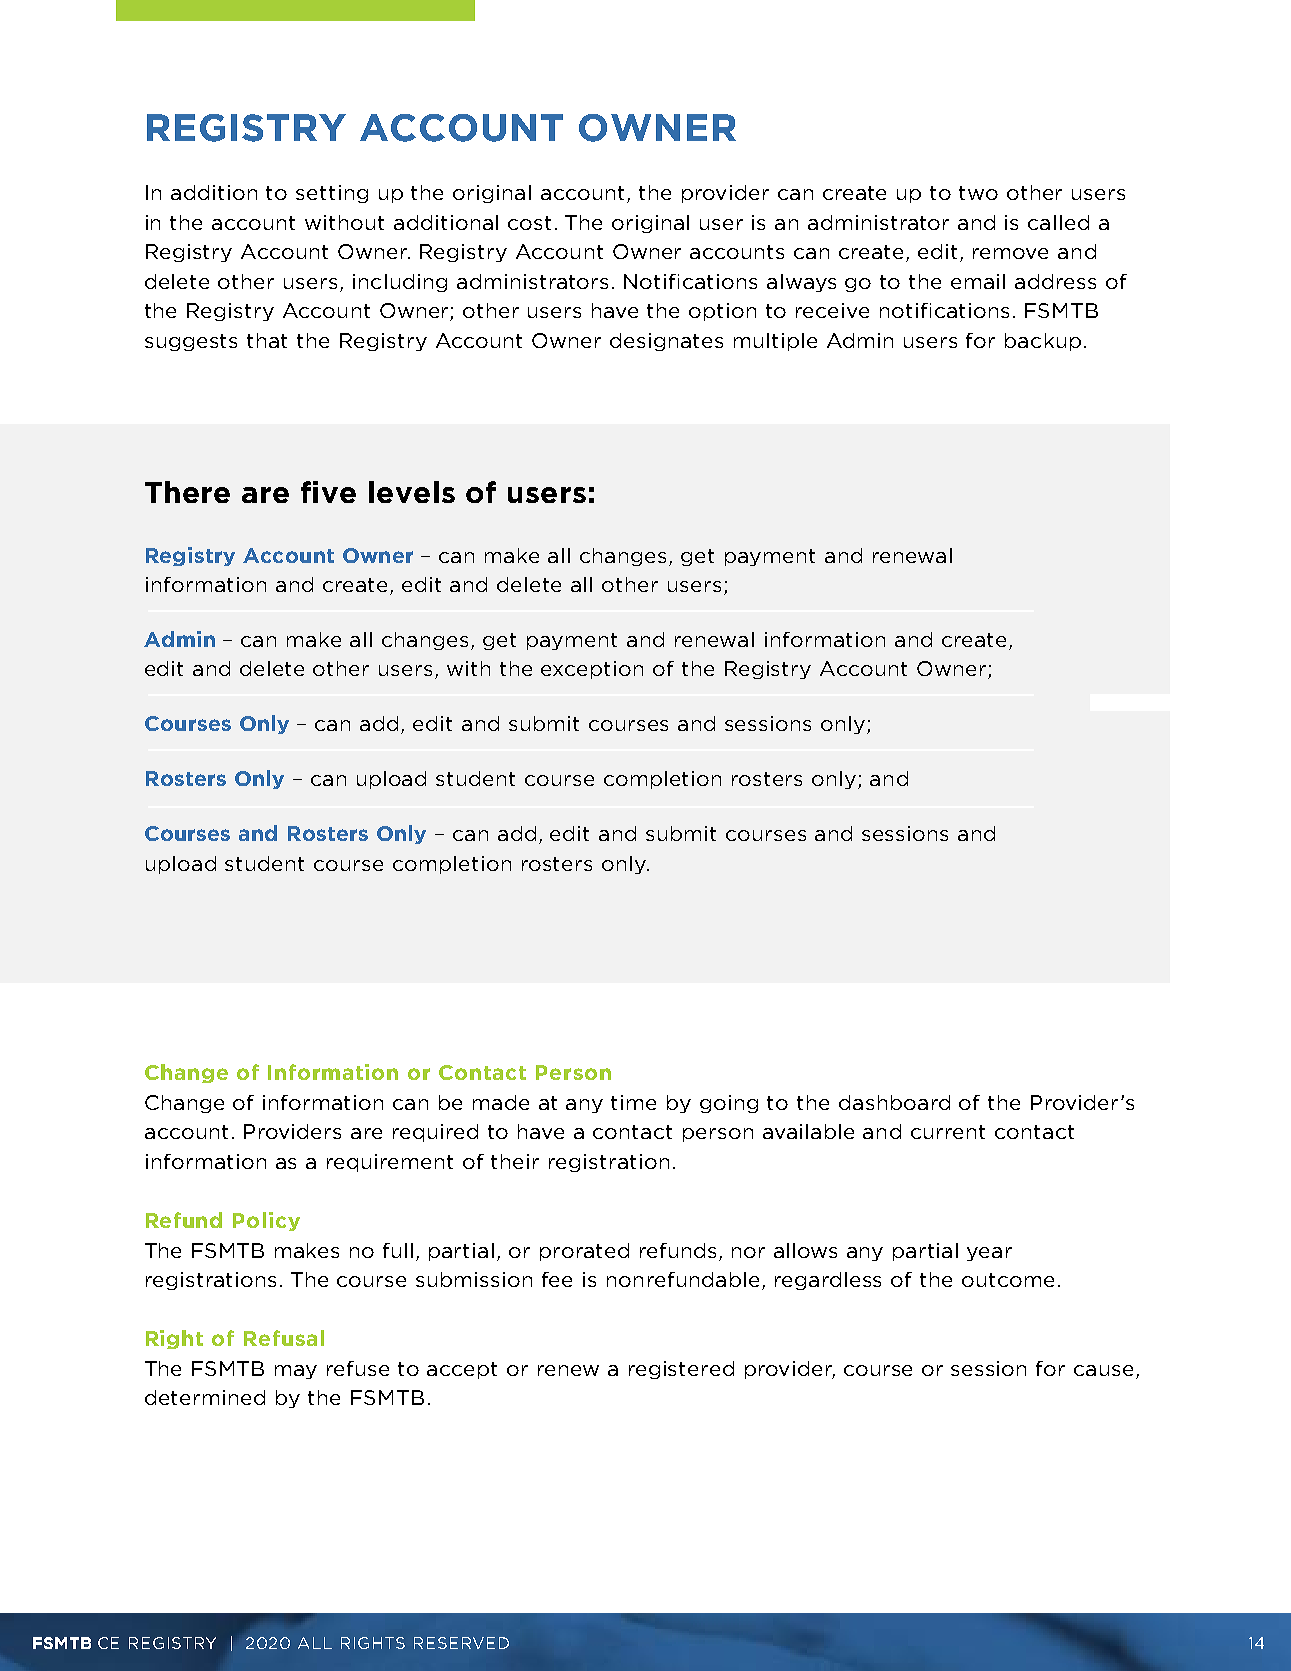 This document has width=1291, height=1671. I want to click on time, so click(633, 1102).
